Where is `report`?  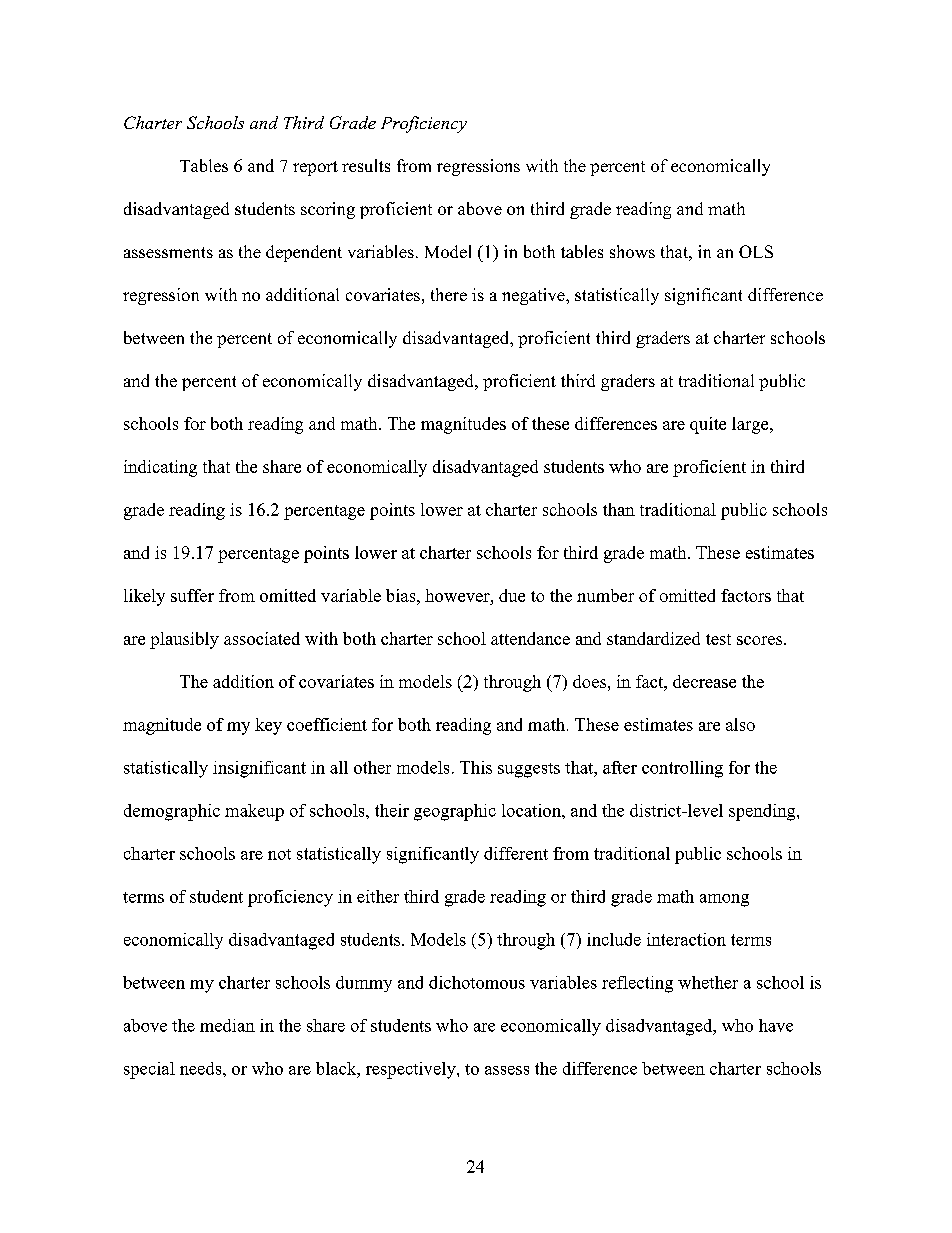
report is located at coordinates (315, 168).
